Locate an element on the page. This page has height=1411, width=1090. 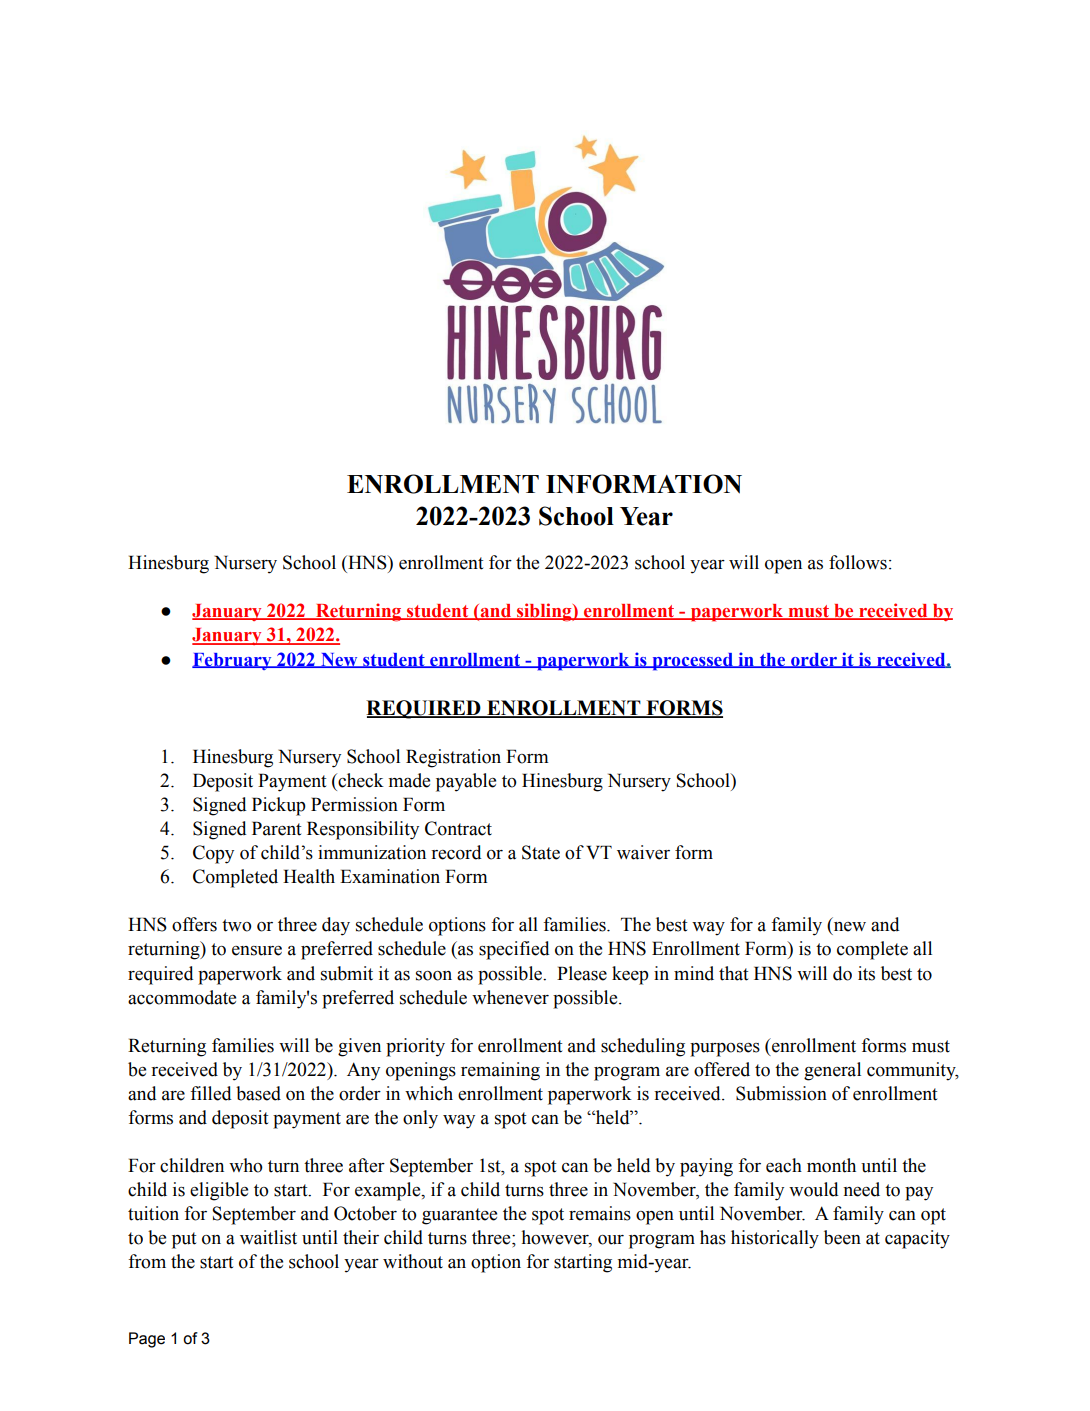
Parent is located at coordinates (276, 828).
